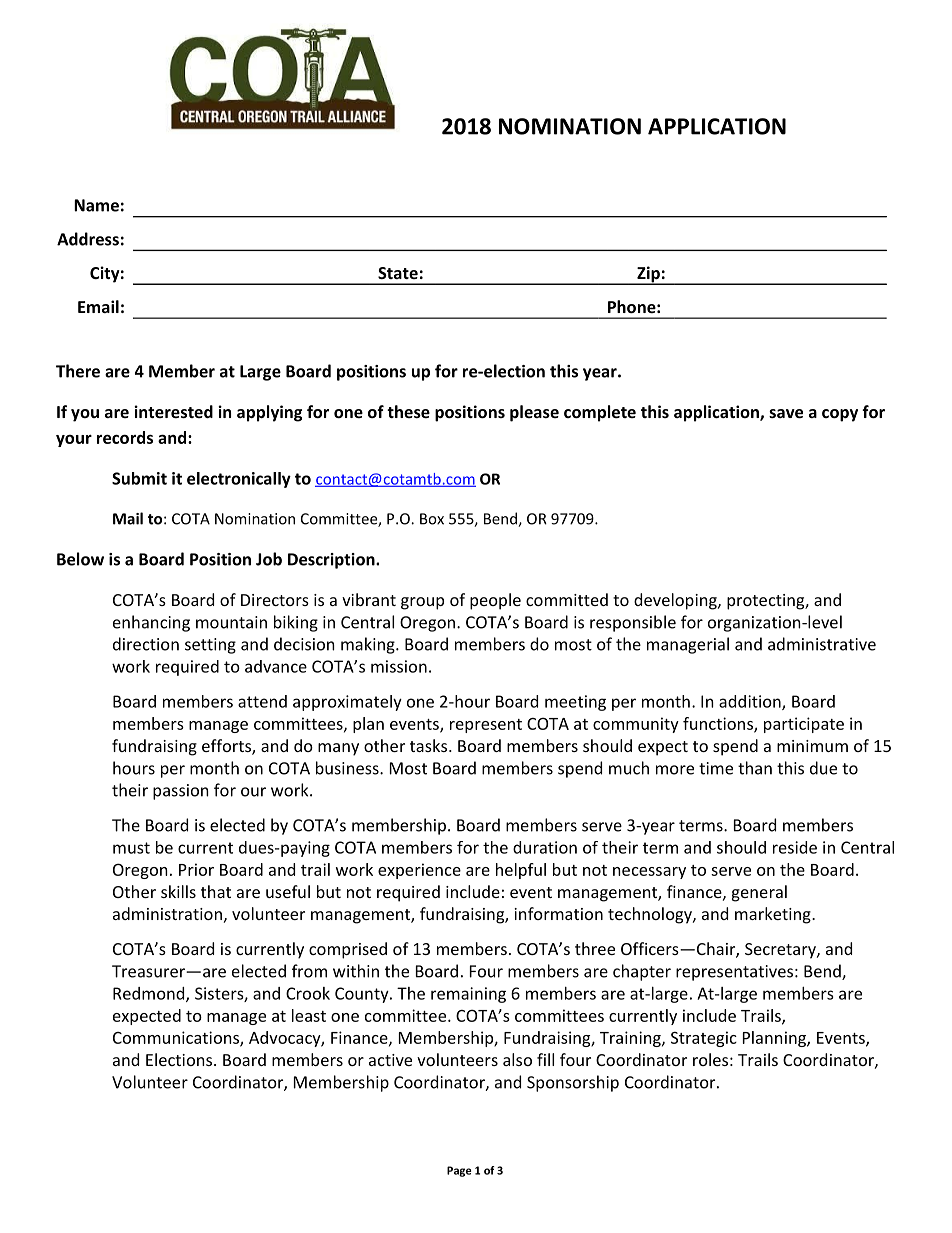  I want to click on protecting, so click(766, 602).
